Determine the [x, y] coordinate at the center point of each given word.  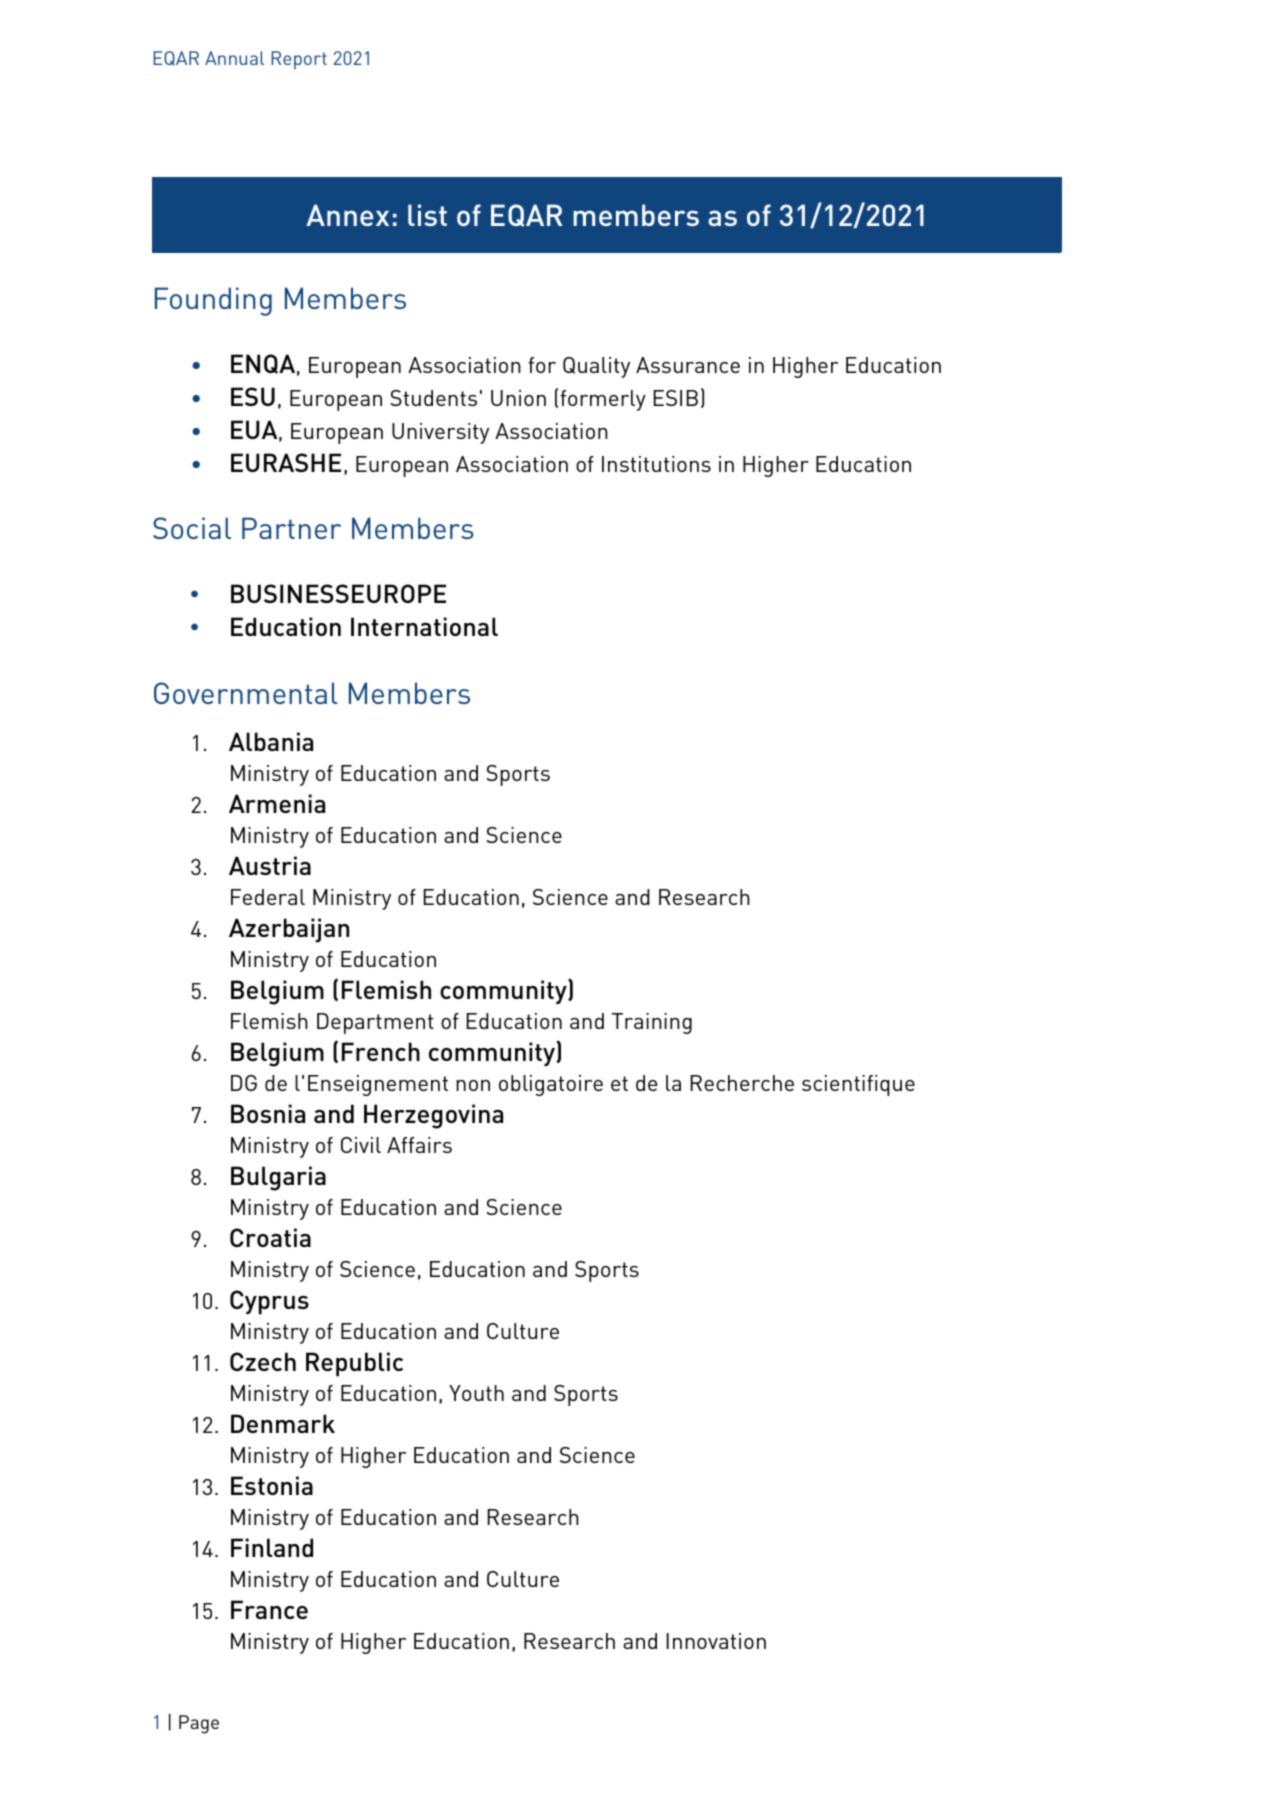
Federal [268, 897]
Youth [476, 1393]
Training [652, 1023]
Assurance [688, 365]
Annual [234, 58]
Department [375, 1023]
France [269, 1609]
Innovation [716, 1641]
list [427, 215]
